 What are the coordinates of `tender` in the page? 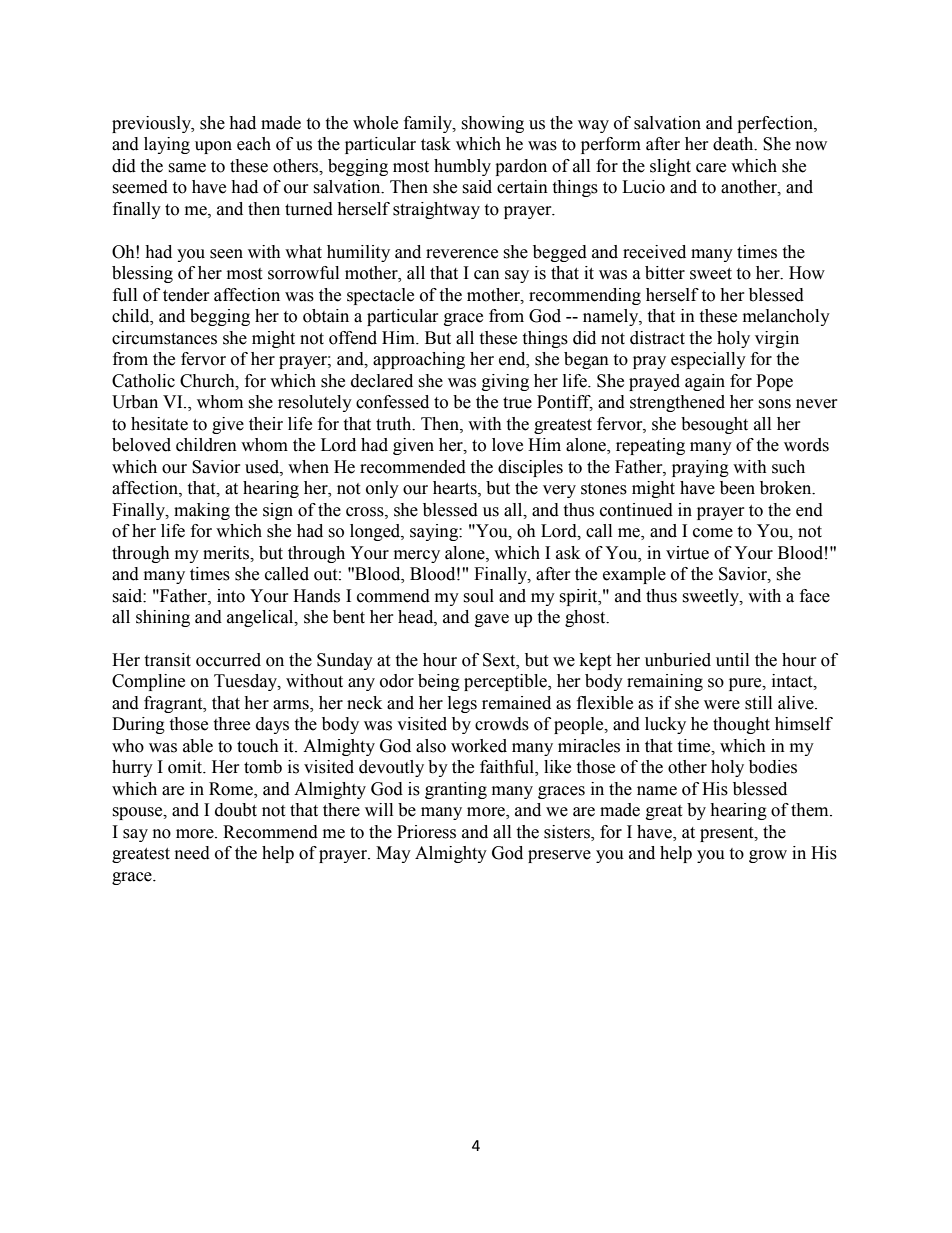 It's located at (186, 295).
